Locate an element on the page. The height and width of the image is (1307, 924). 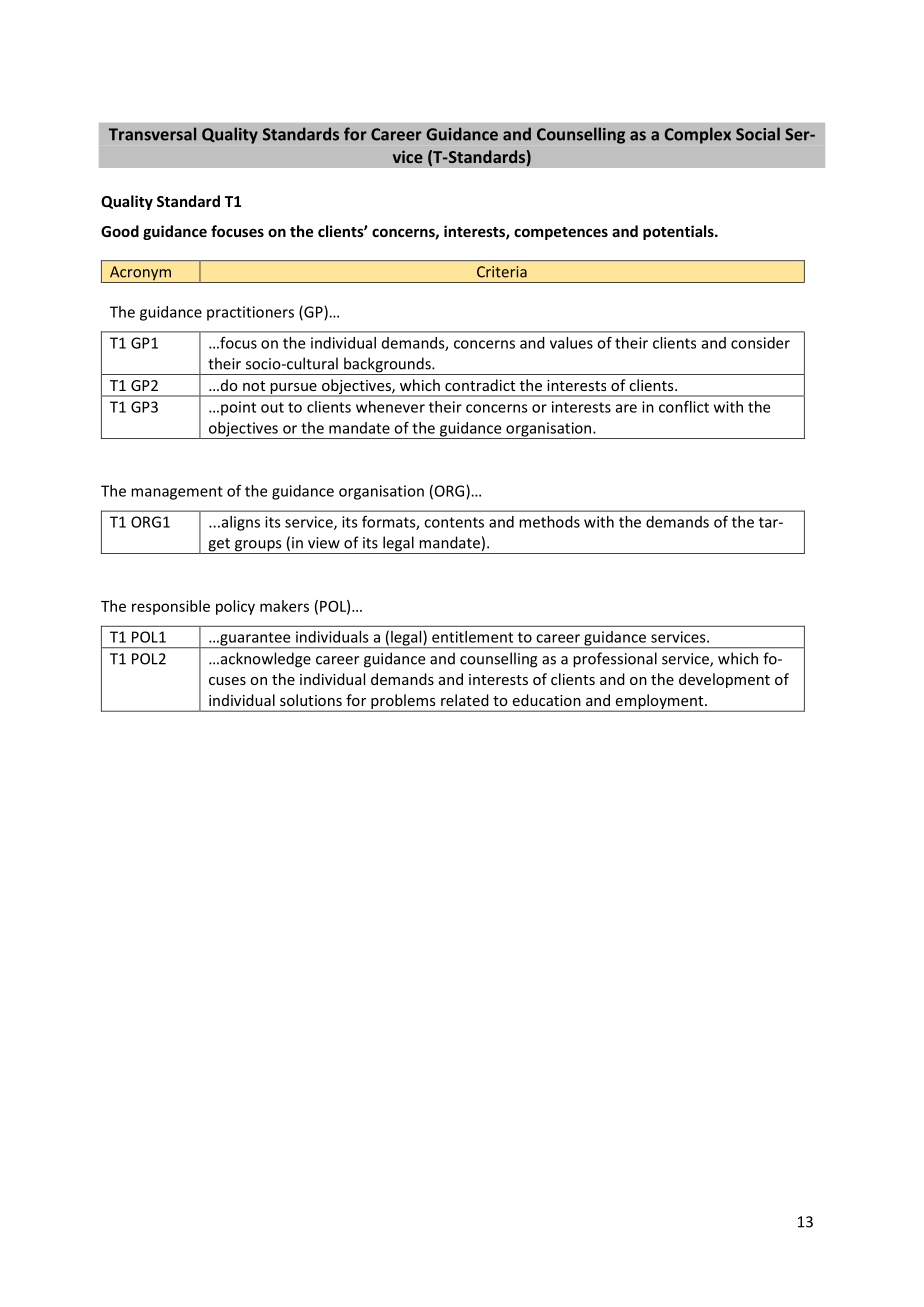
related is located at coordinates (465, 700).
